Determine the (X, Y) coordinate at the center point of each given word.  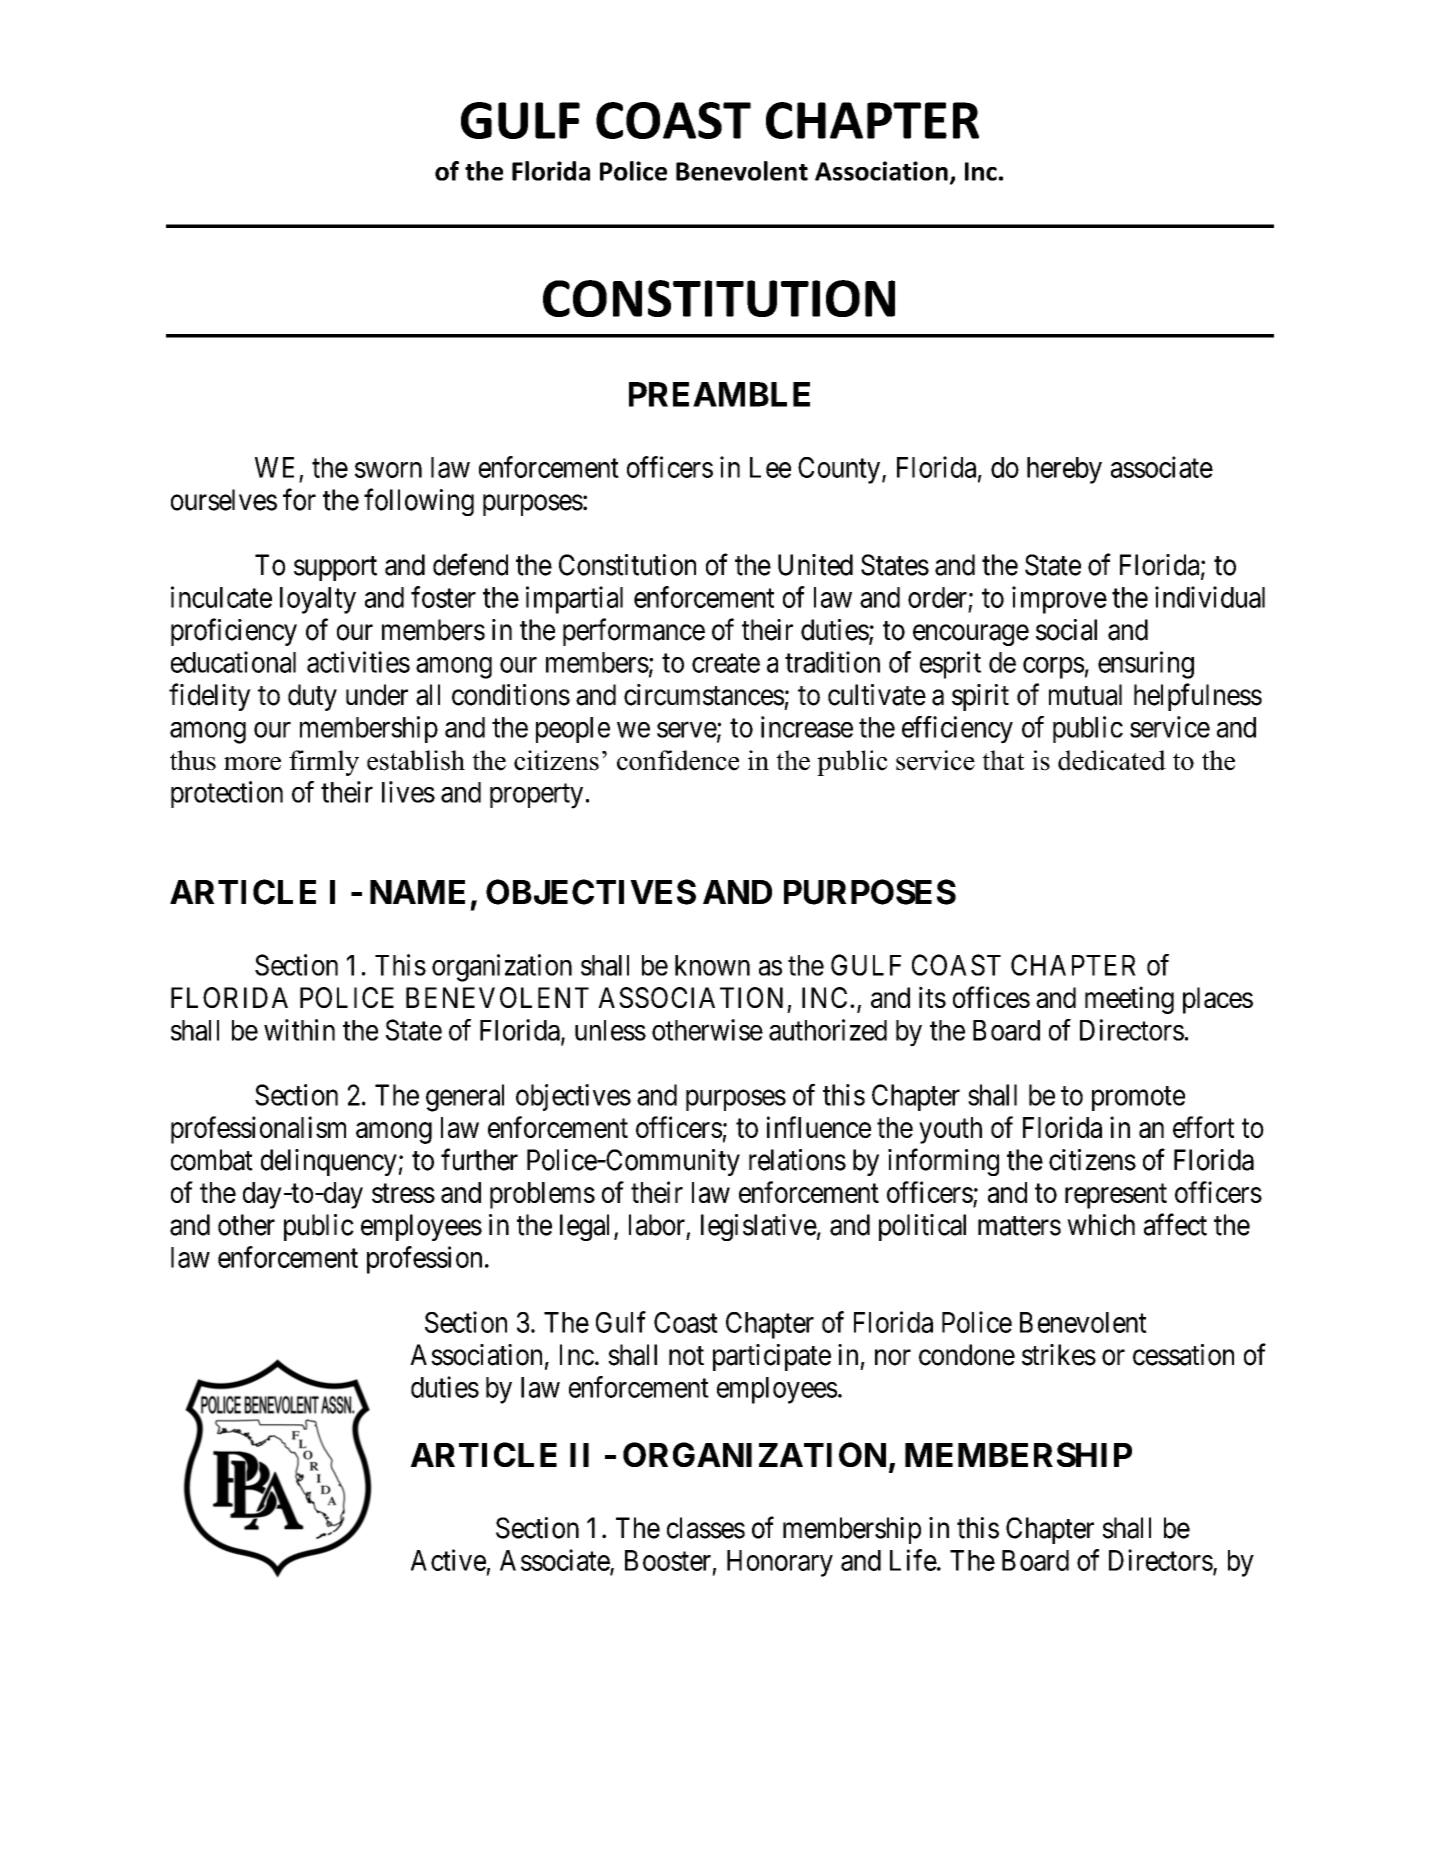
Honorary (780, 1563)
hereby (1064, 470)
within (299, 1030)
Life (913, 1560)
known (712, 965)
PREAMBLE (719, 394)
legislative (759, 1227)
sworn (388, 470)
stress (403, 1193)
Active (448, 1560)
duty (312, 697)
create (726, 663)
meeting (1129, 1000)
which (1101, 1225)
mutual (1085, 695)
